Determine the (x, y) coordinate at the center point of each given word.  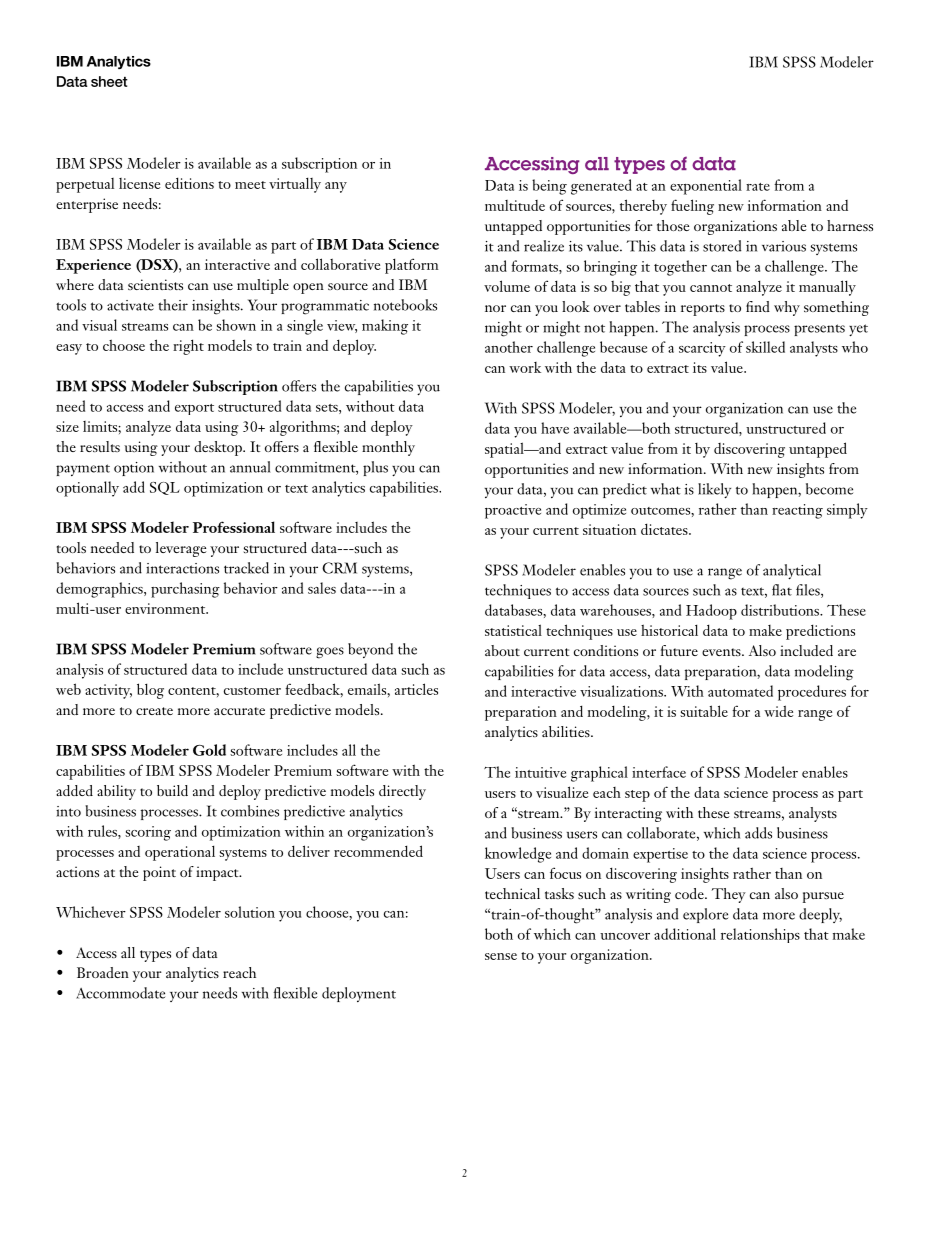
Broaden (103, 972)
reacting (797, 511)
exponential (706, 187)
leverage (181, 549)
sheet (109, 81)
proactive (513, 511)
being (549, 187)
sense (501, 956)
